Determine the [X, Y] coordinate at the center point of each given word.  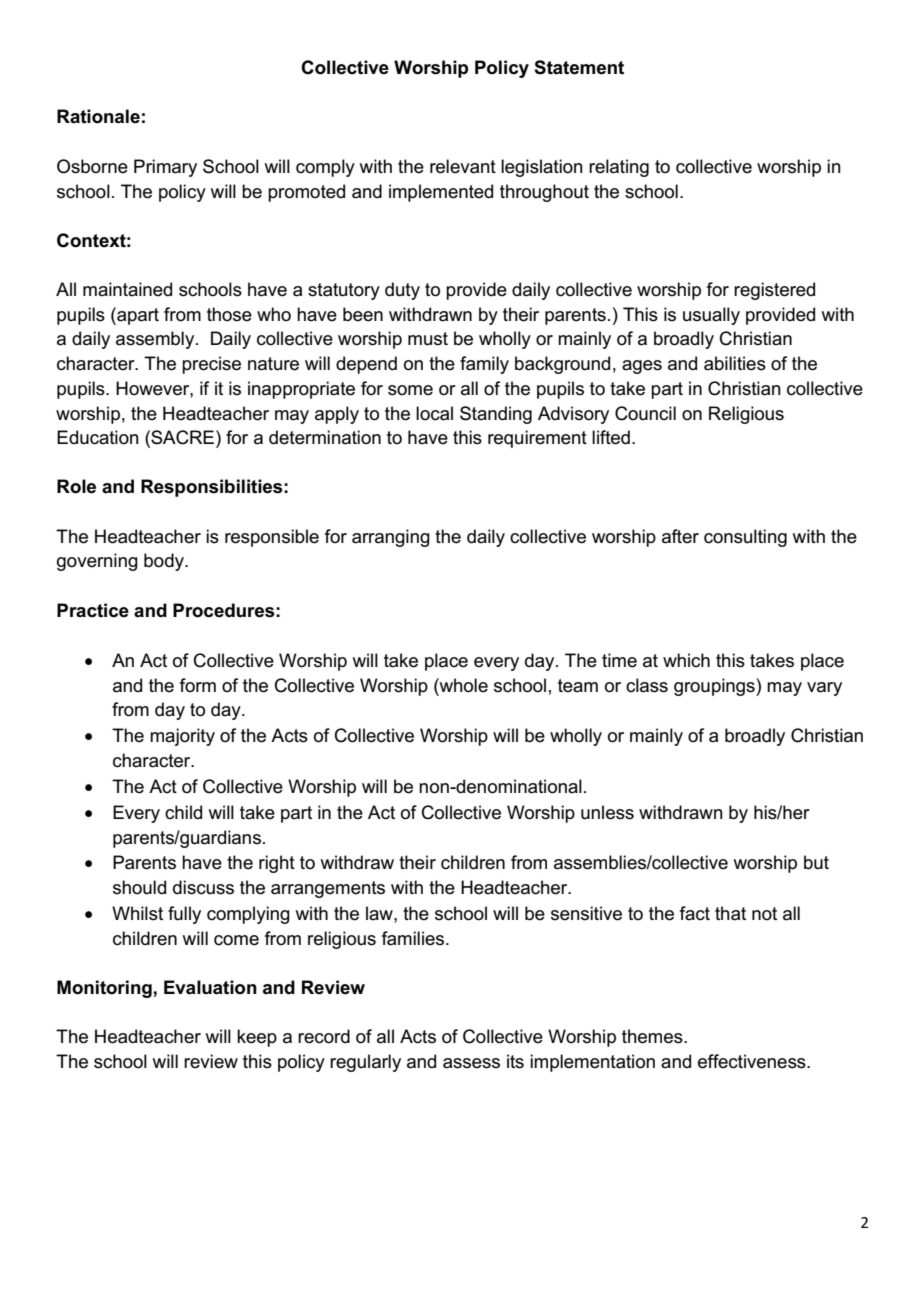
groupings [715, 687]
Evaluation [210, 987]
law [380, 913]
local [434, 413]
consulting [745, 538]
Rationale [98, 116]
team [578, 686]
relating [619, 168]
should [139, 887]
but [816, 862]
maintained [127, 289]
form [198, 685]
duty [402, 291]
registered [774, 291]
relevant [463, 166]
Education [98, 437]
